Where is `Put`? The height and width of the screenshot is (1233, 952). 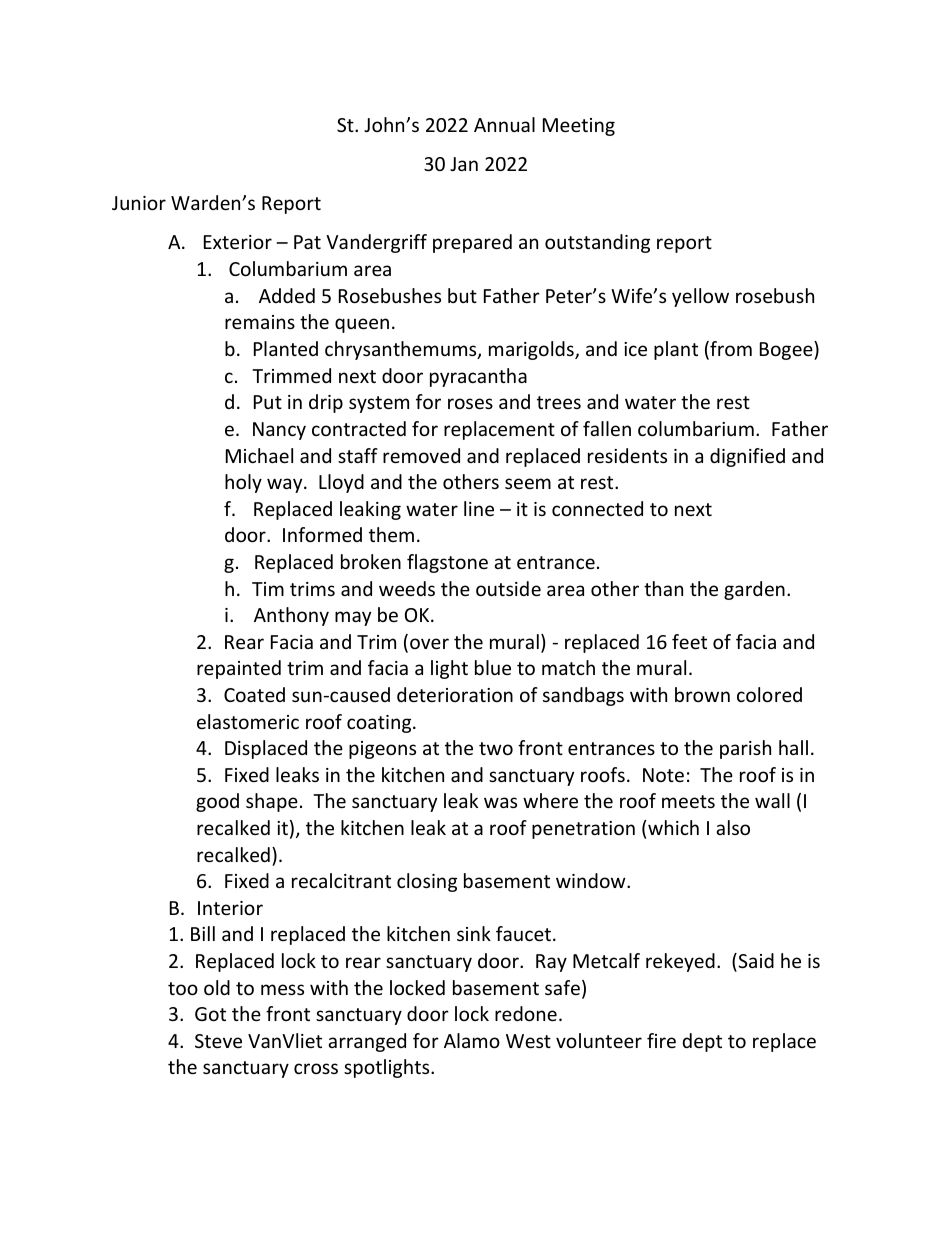 Put is located at coordinates (268, 402).
